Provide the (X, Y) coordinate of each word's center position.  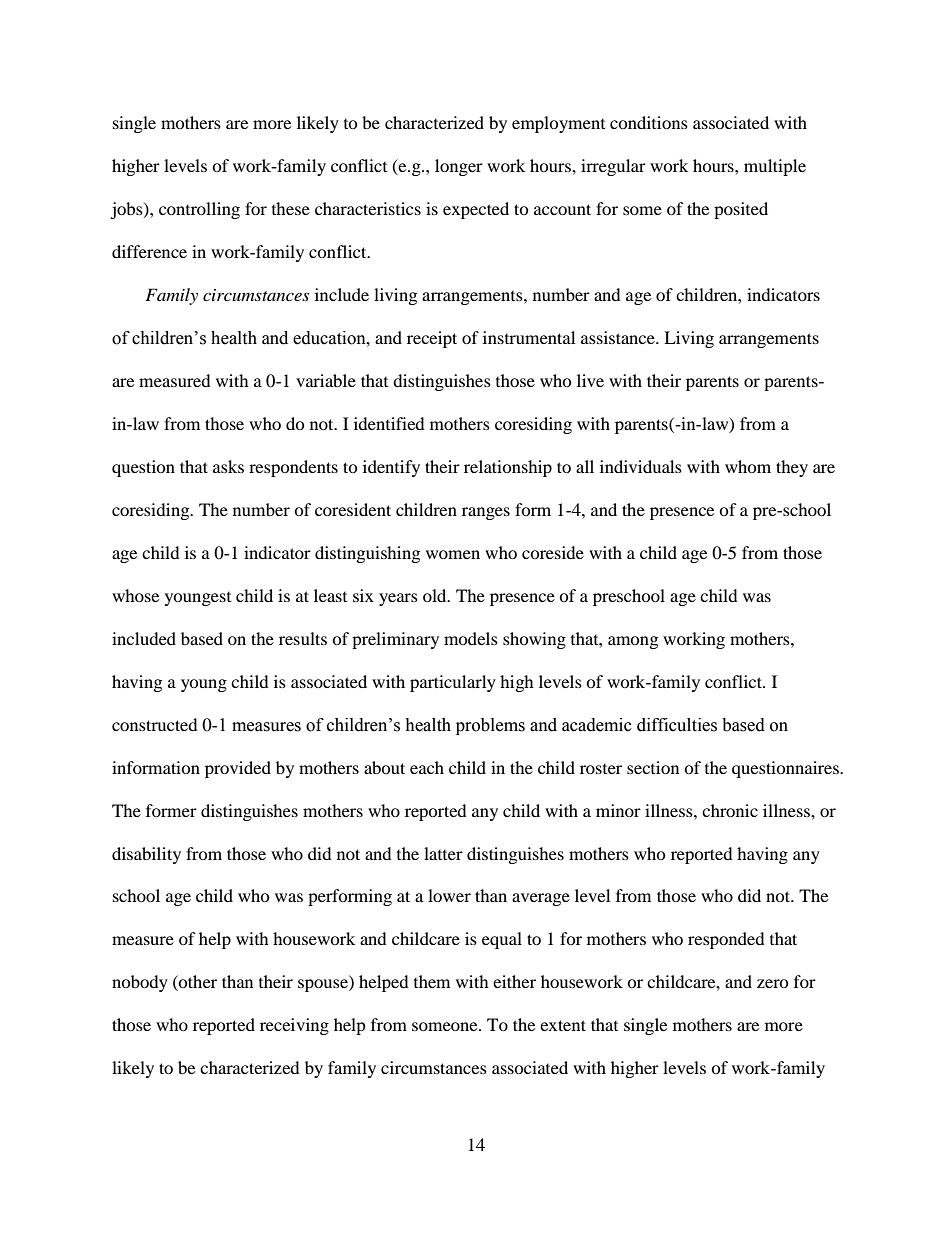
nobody (140, 983)
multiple (775, 167)
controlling (199, 210)
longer (459, 167)
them (432, 981)
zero (773, 983)
